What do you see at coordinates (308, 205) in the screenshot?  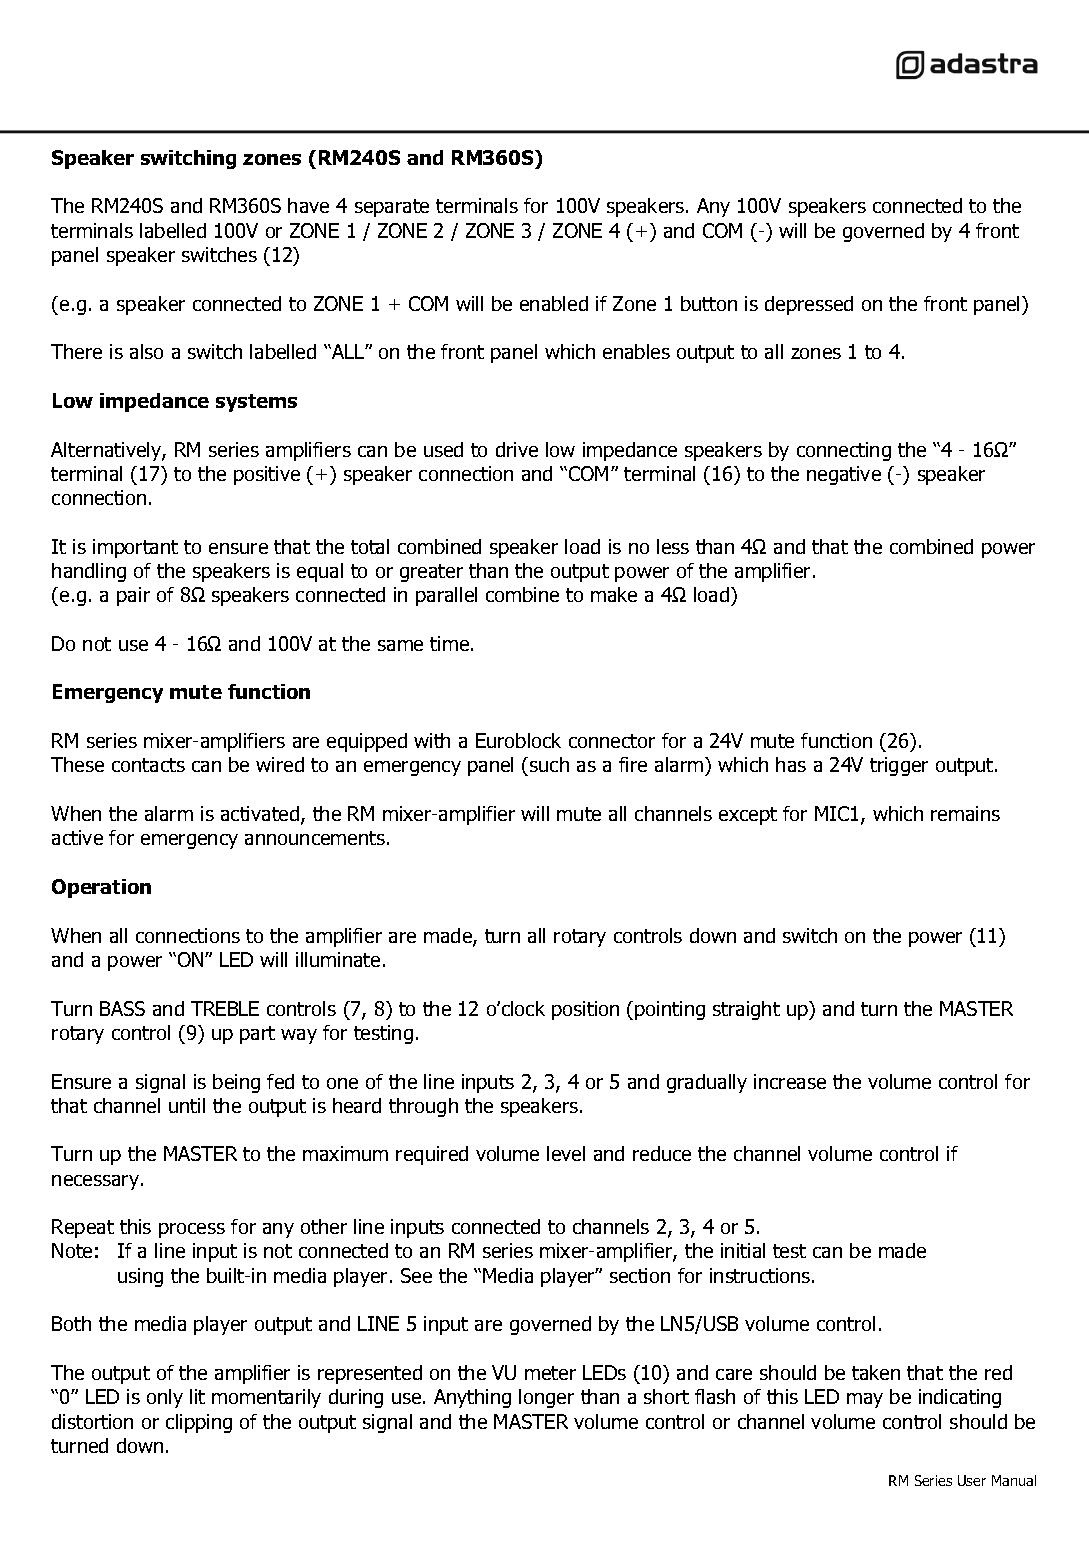 I see `have` at bounding box center [308, 205].
